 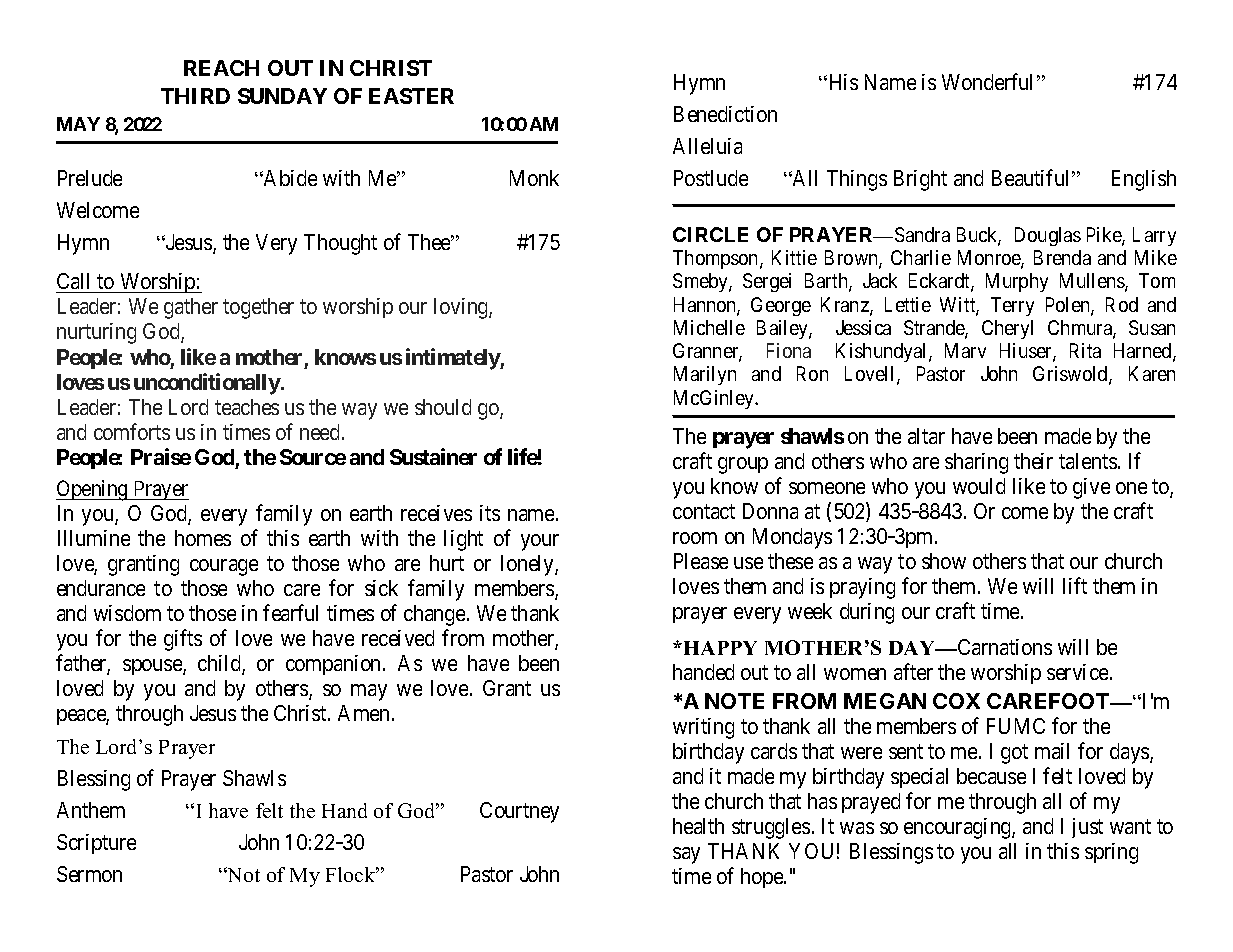 What do you see at coordinates (709, 327) in the screenshot?
I see `Michelle` at bounding box center [709, 327].
